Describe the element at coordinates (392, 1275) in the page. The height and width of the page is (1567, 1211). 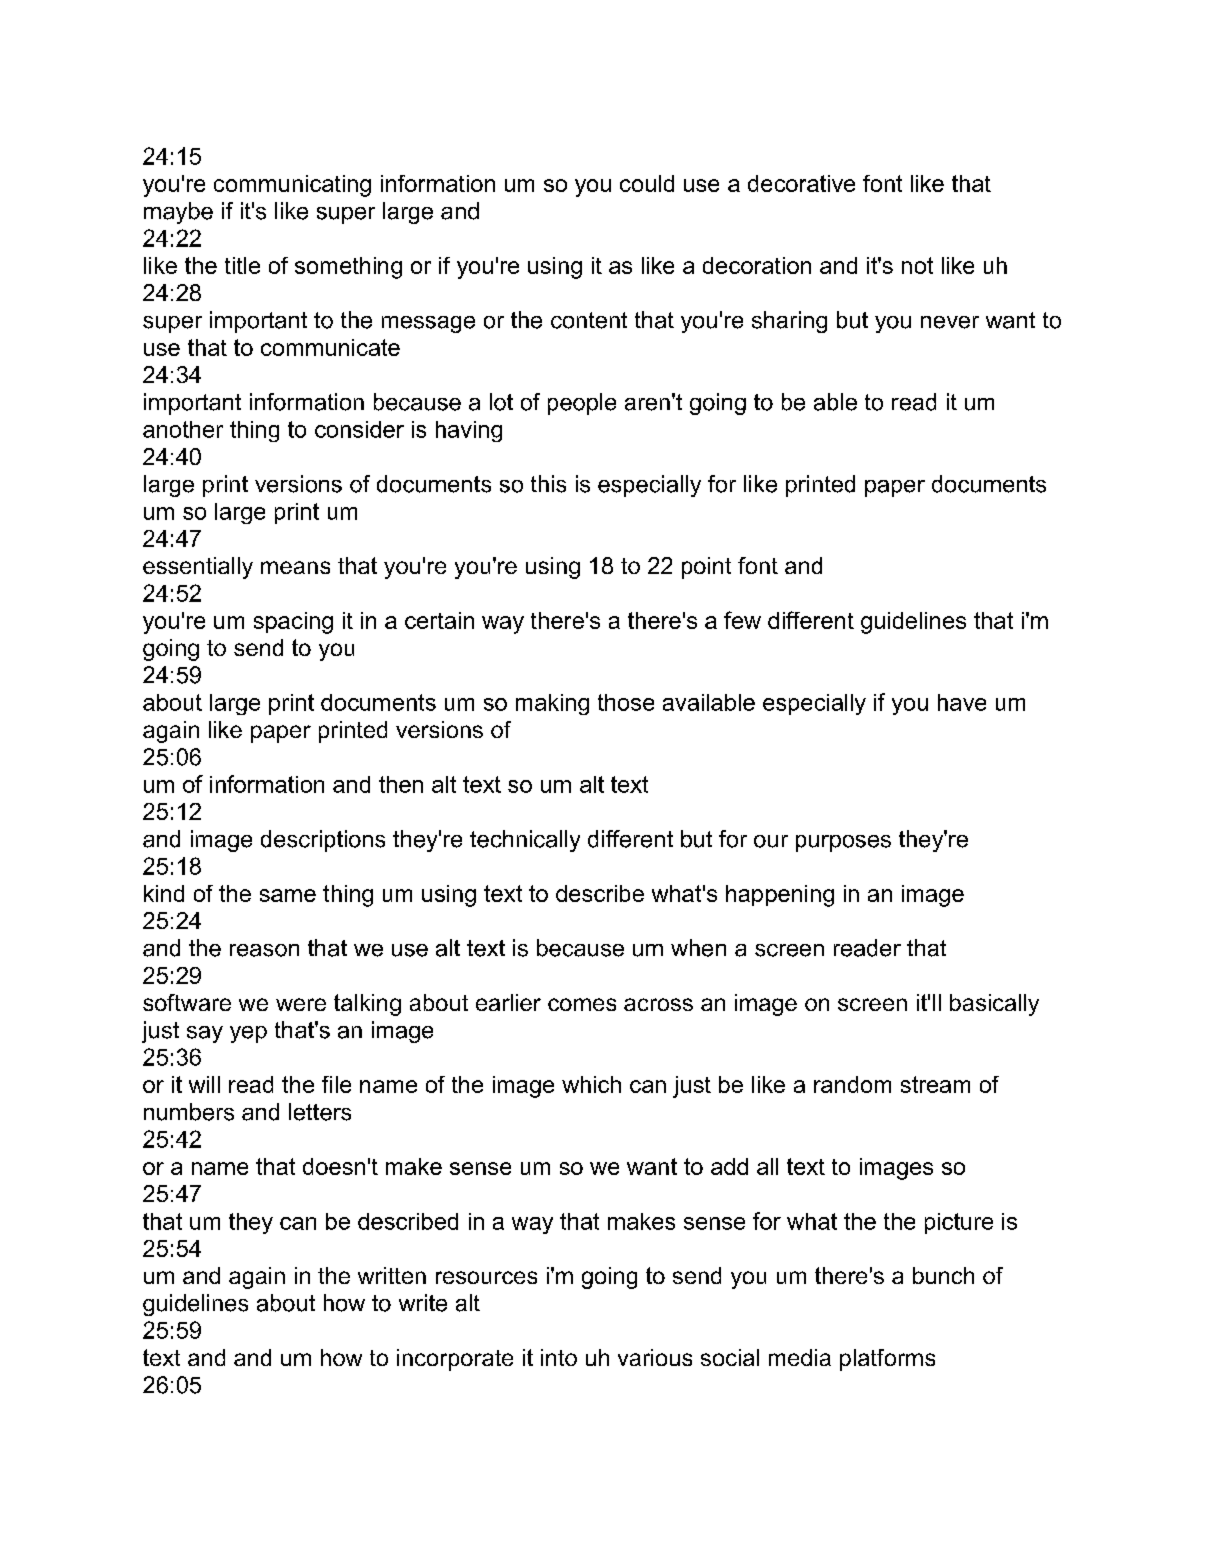
I see `written` at that location.
